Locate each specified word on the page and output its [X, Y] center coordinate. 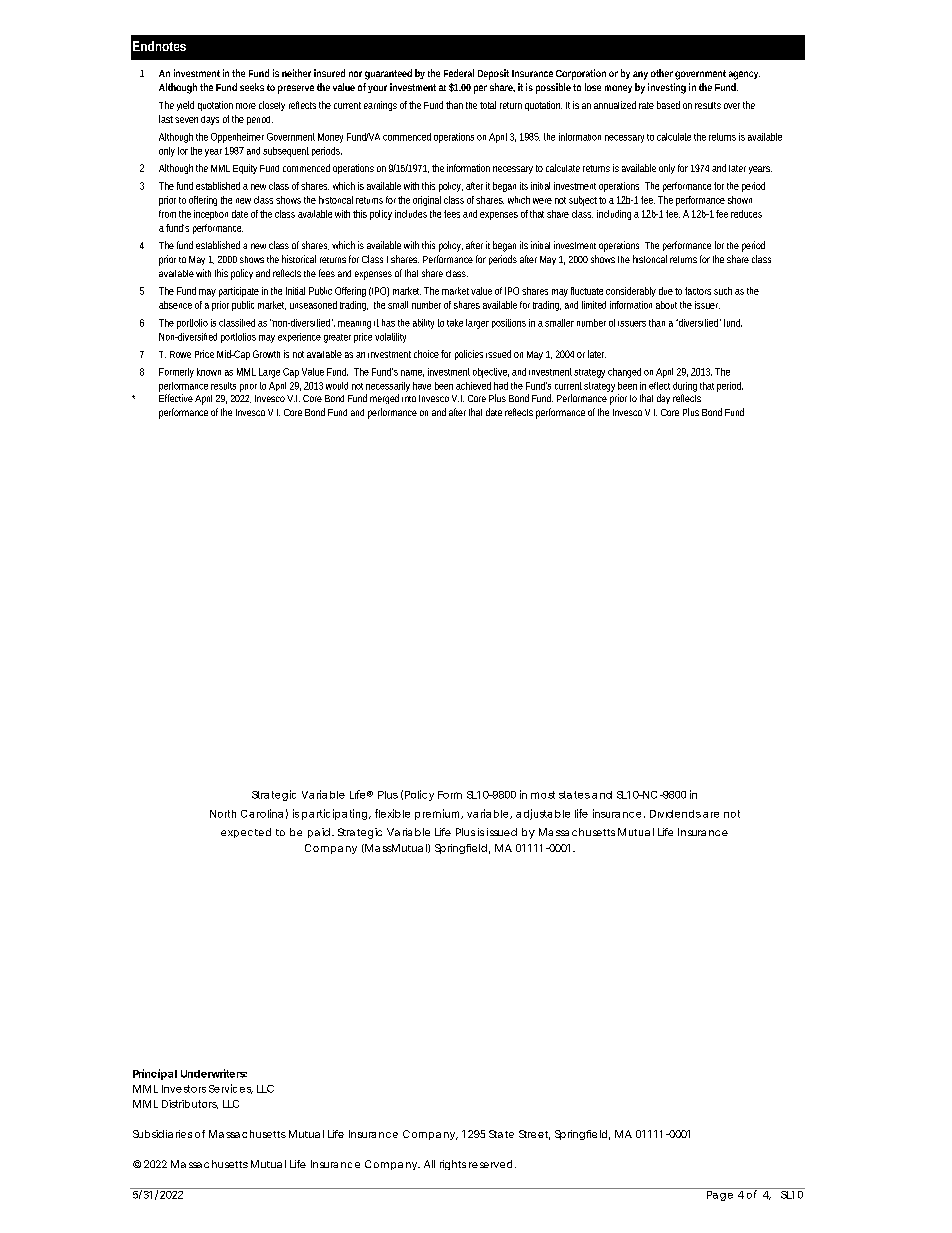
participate [239, 292]
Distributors [190, 1104]
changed [624, 373]
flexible [392, 813]
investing [667, 88]
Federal [459, 73]
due [666, 291]
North [223, 814]
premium [438, 814]
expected [246, 833]
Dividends [675, 814]
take [455, 323]
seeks [252, 87]
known [209, 372]
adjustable [543, 814]
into [409, 399]
